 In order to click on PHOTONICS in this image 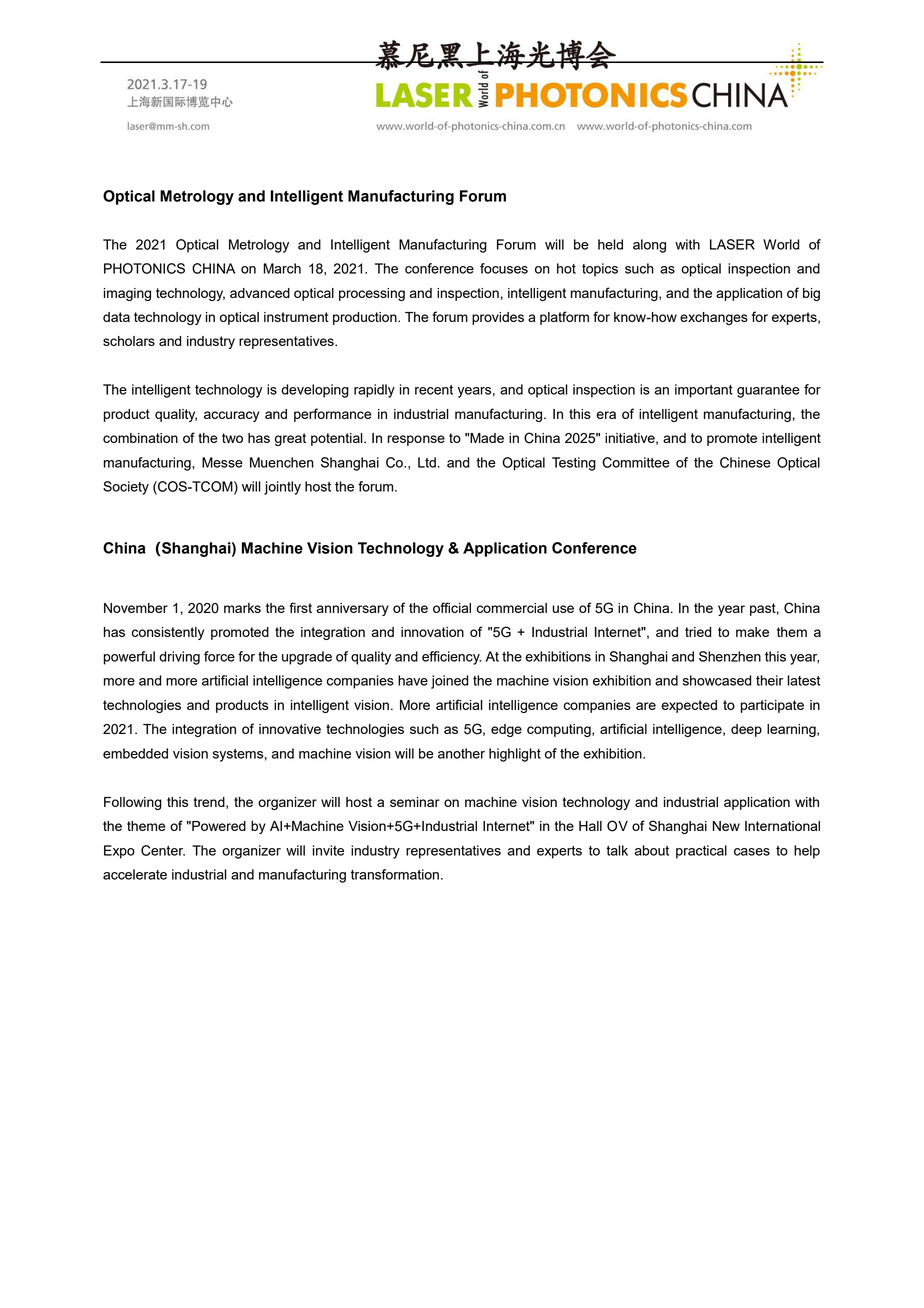, I will do `click(144, 268)`.
